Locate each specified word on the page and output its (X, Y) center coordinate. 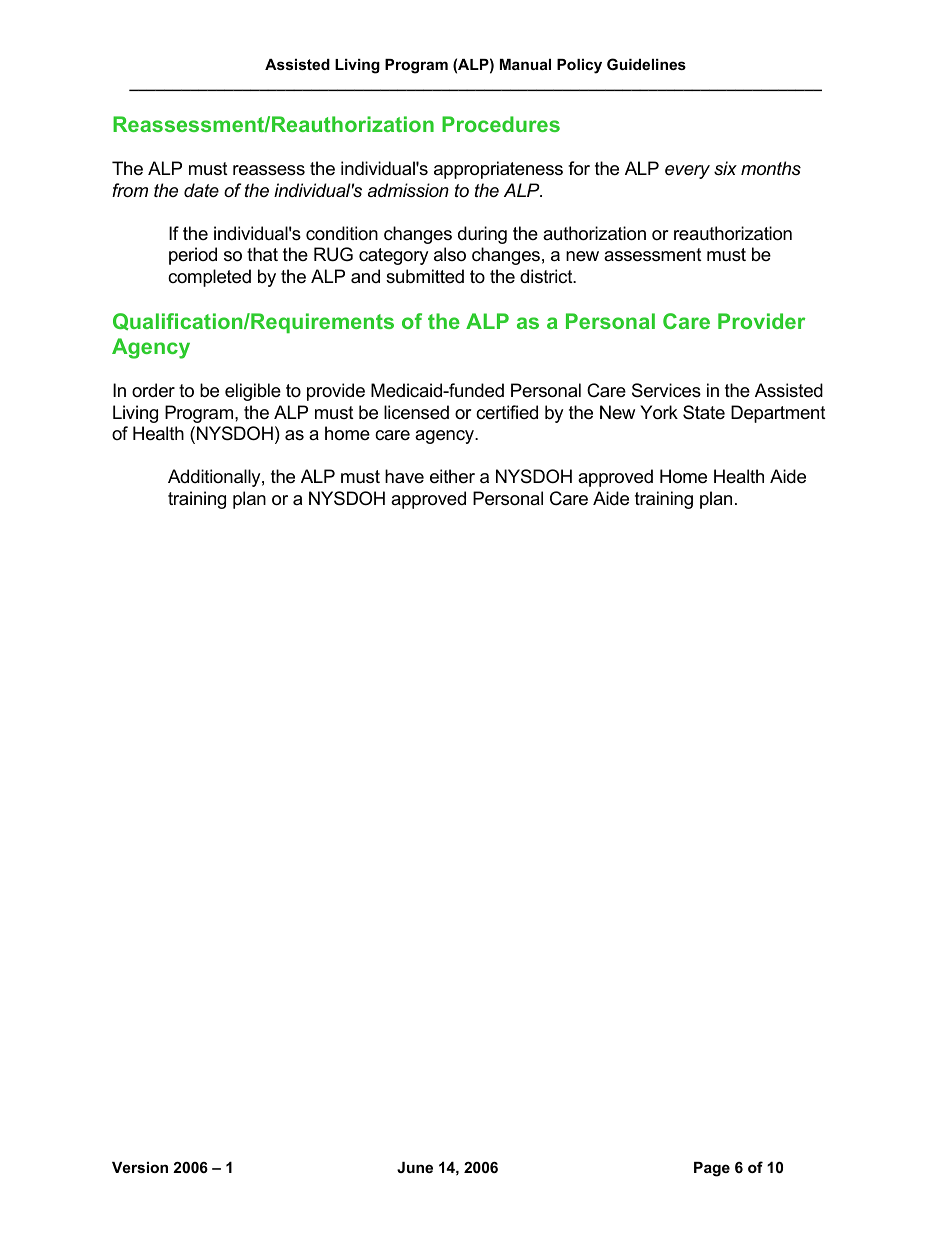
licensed (416, 412)
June (415, 1167)
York (659, 412)
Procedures (501, 124)
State (704, 412)
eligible (253, 392)
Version (140, 1167)
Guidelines (646, 64)
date (201, 190)
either (452, 476)
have (404, 476)
